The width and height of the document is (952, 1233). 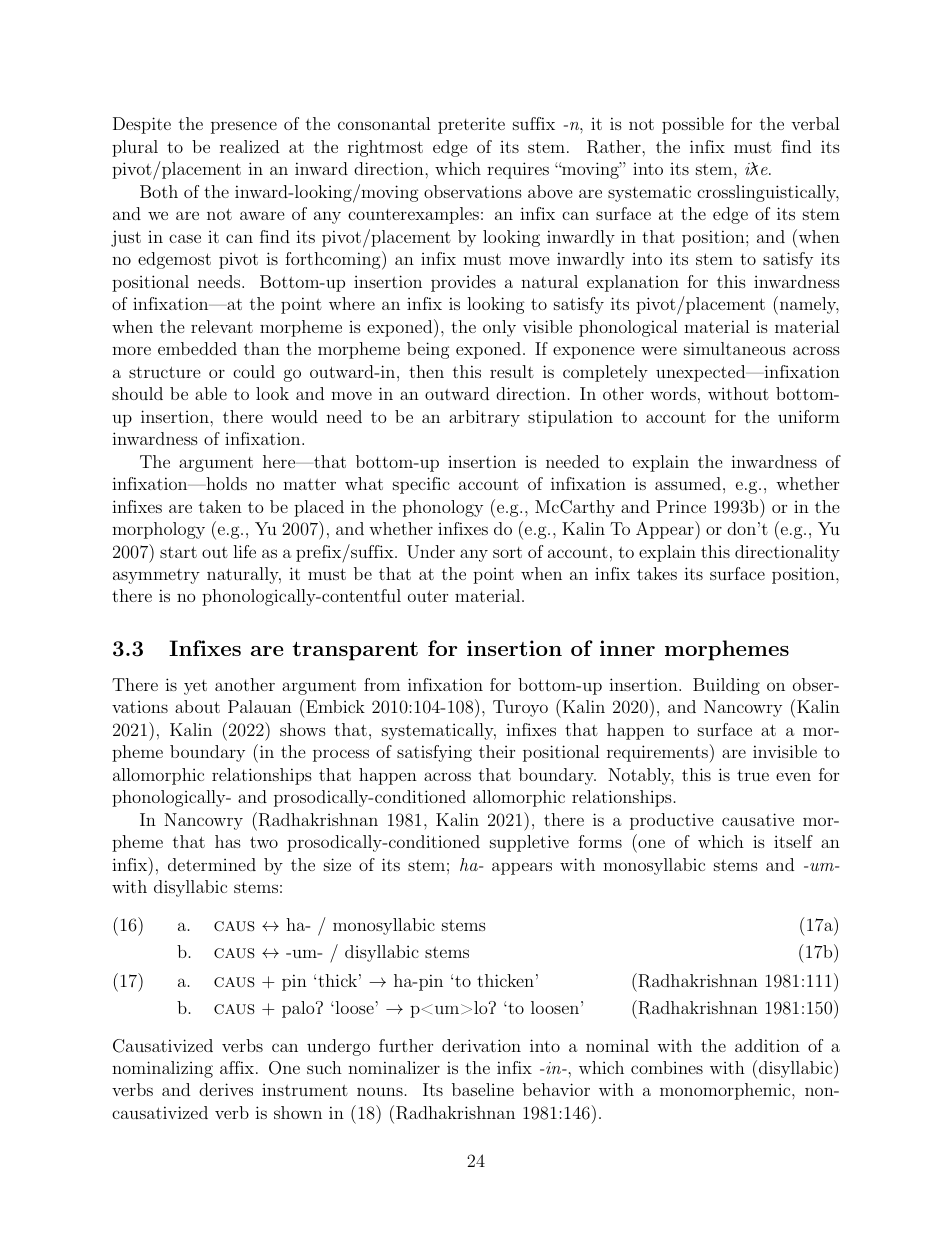 What do you see at coordinates (428, 596) in the document?
I see `outer` at bounding box center [428, 596].
